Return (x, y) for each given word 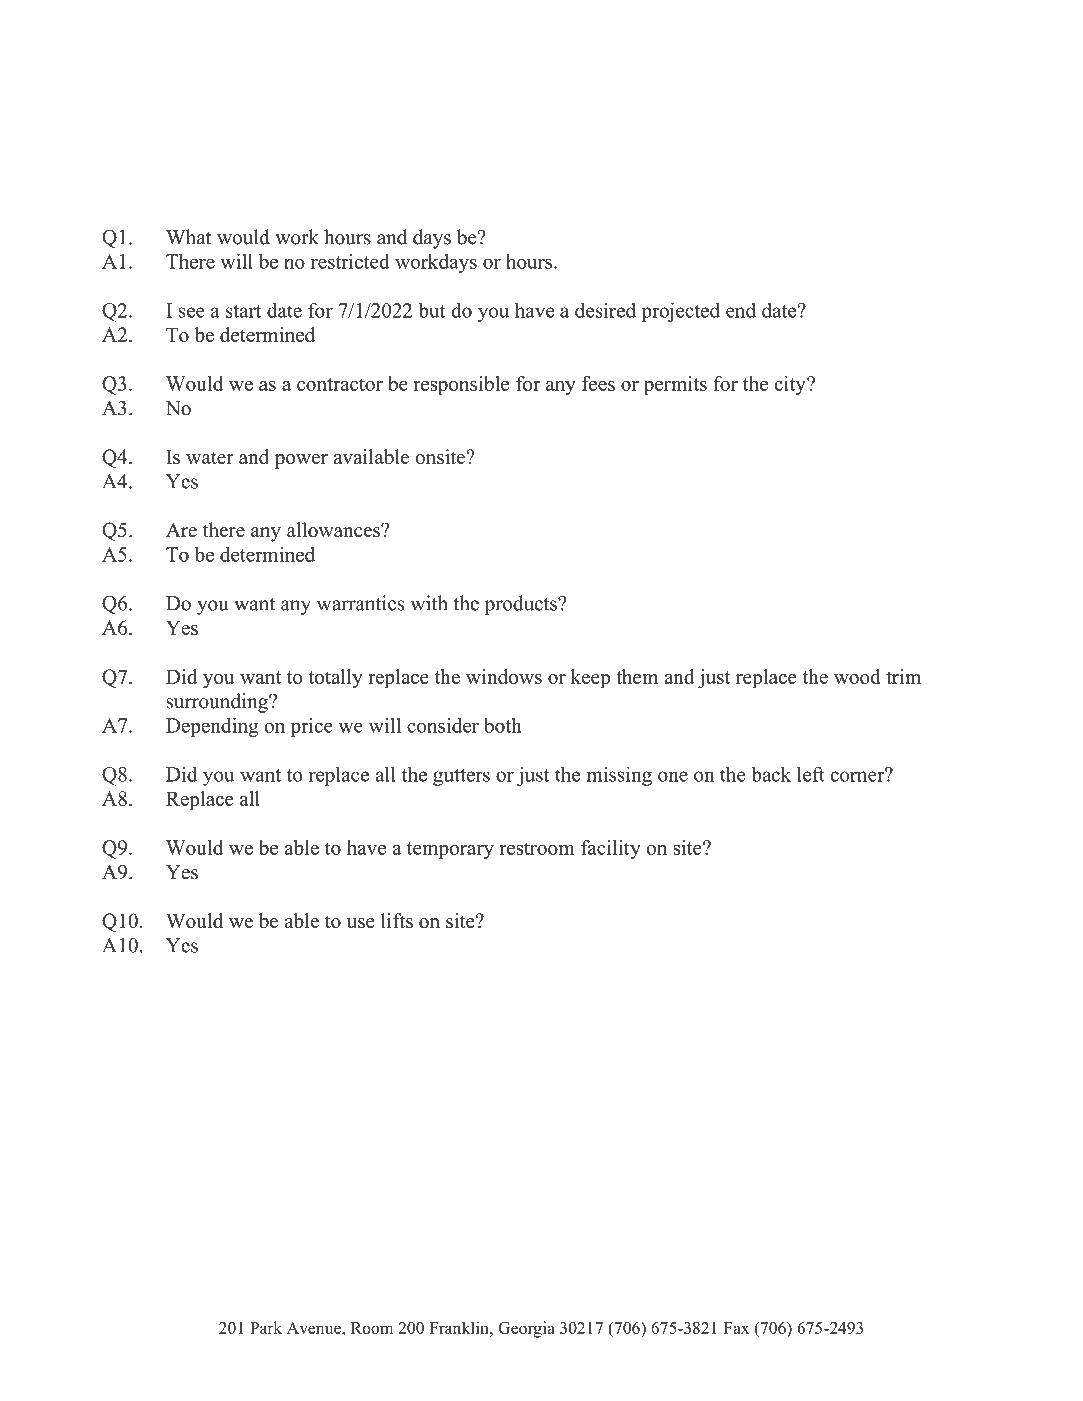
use (361, 923)
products (522, 605)
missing (619, 776)
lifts (397, 920)
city (791, 385)
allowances (334, 530)
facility (611, 849)
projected (680, 312)
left (811, 774)
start (244, 311)
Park (266, 1327)
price (311, 727)
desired (605, 310)
